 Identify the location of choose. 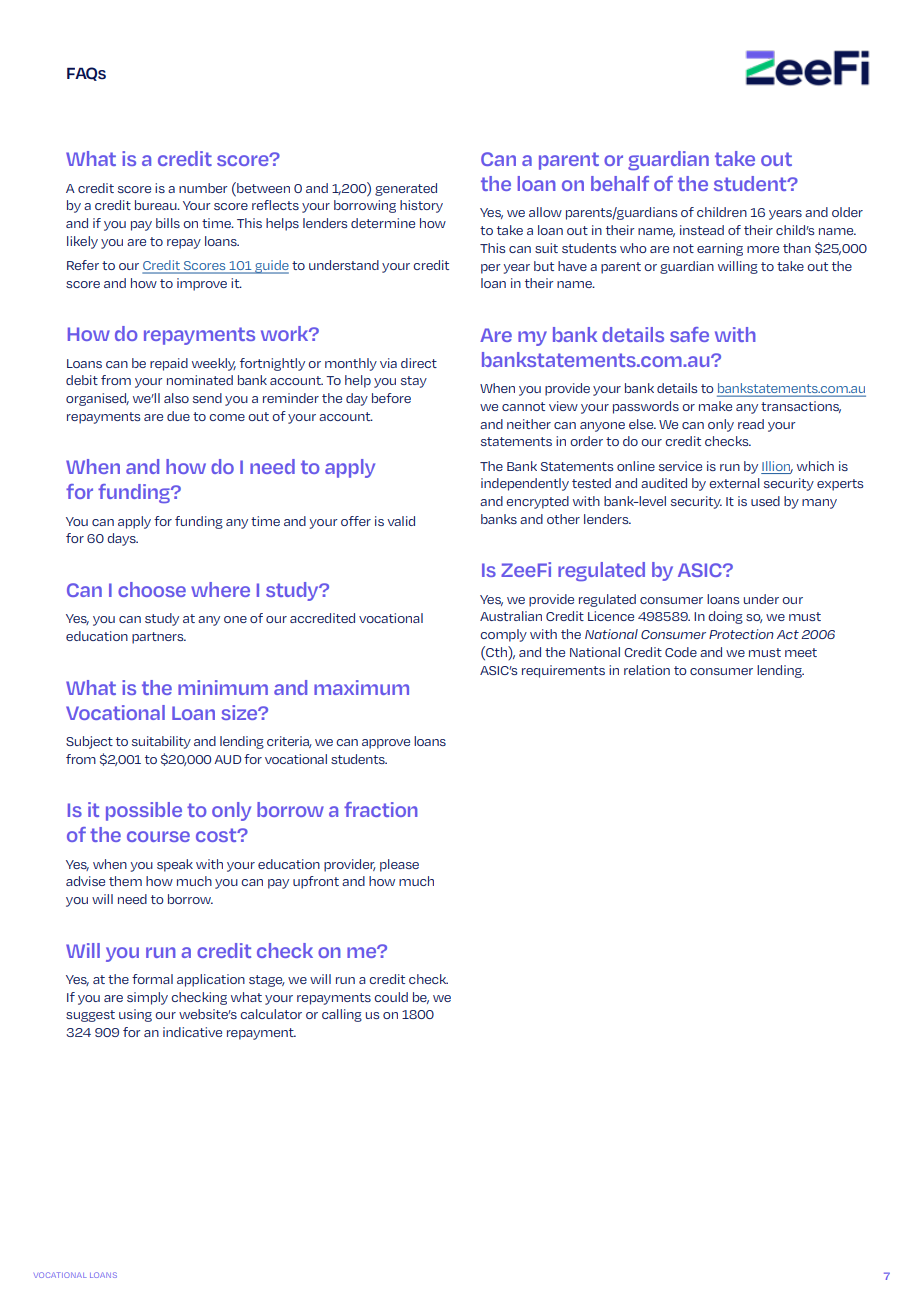
(152, 589).
